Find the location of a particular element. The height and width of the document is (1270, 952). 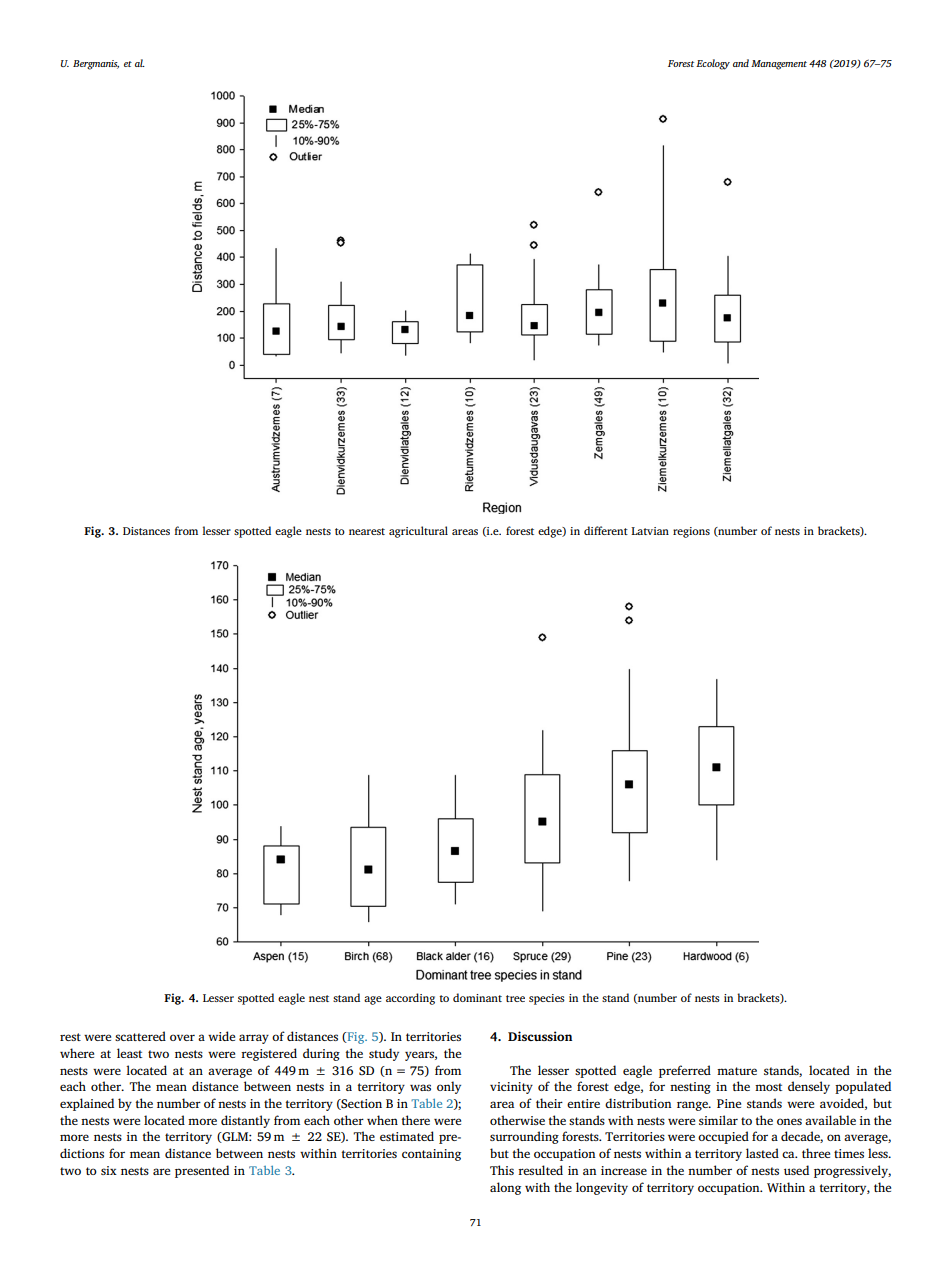

scattered is located at coordinates (140, 1036).
